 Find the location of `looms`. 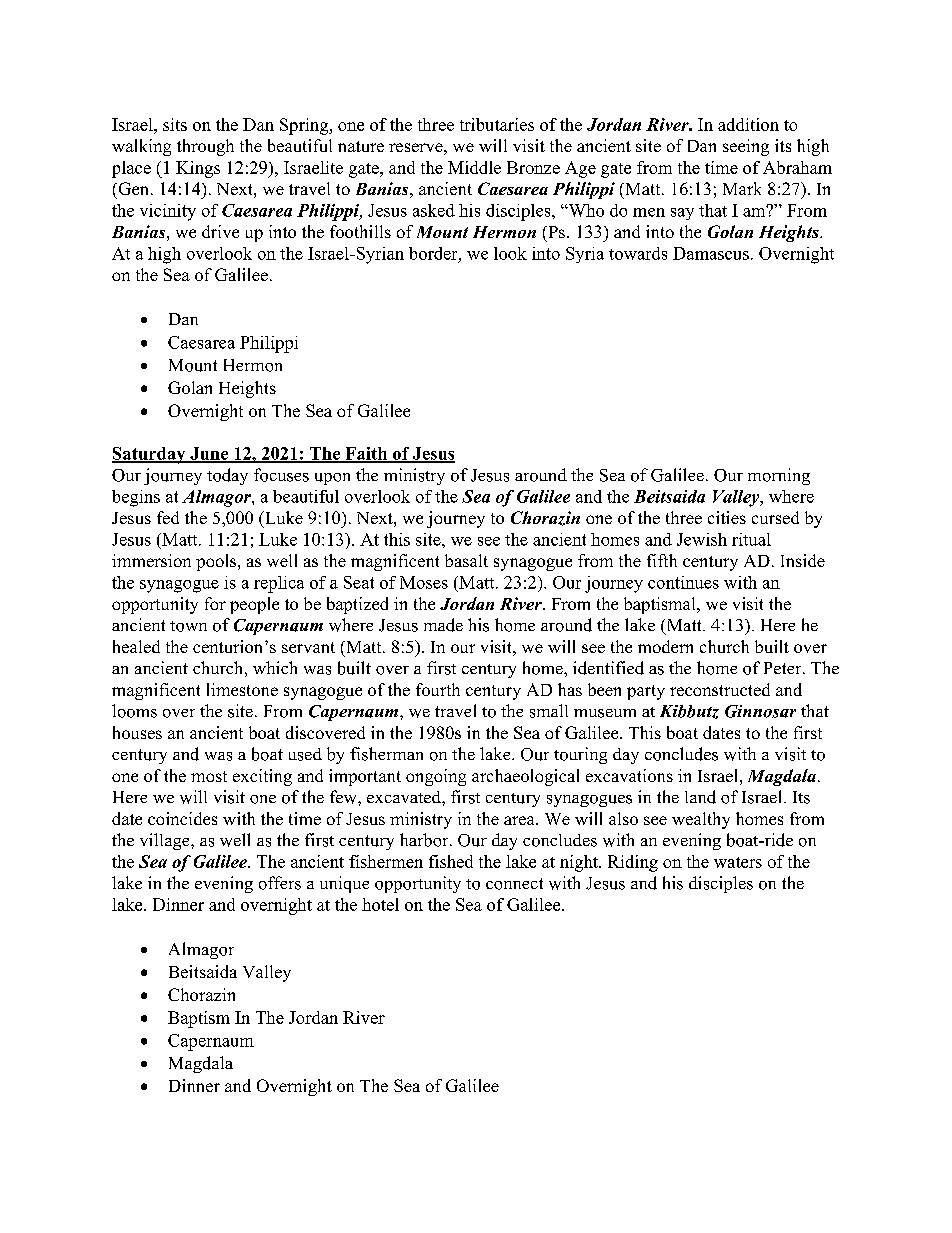

looms is located at coordinates (134, 711).
